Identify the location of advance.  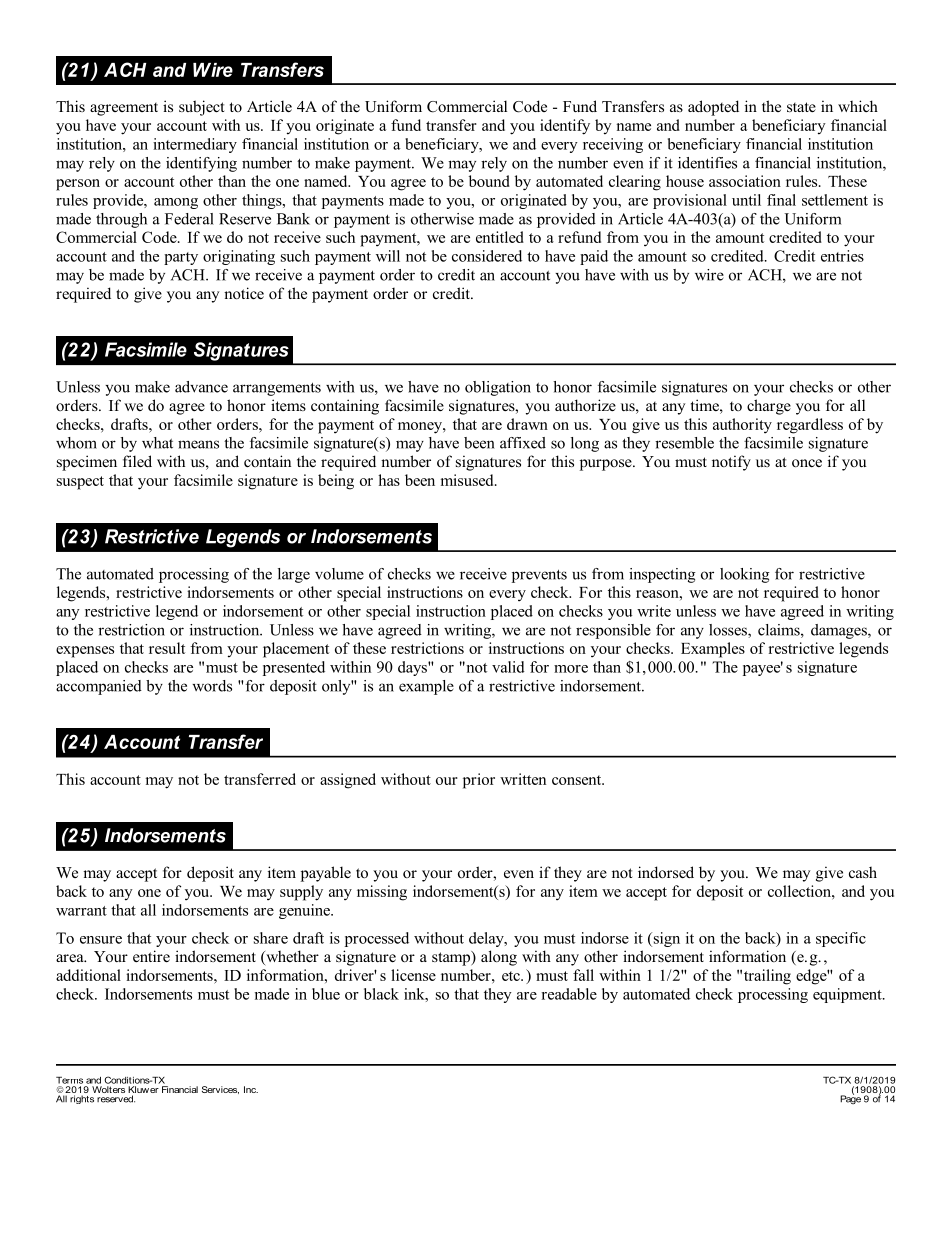
(201, 387).
